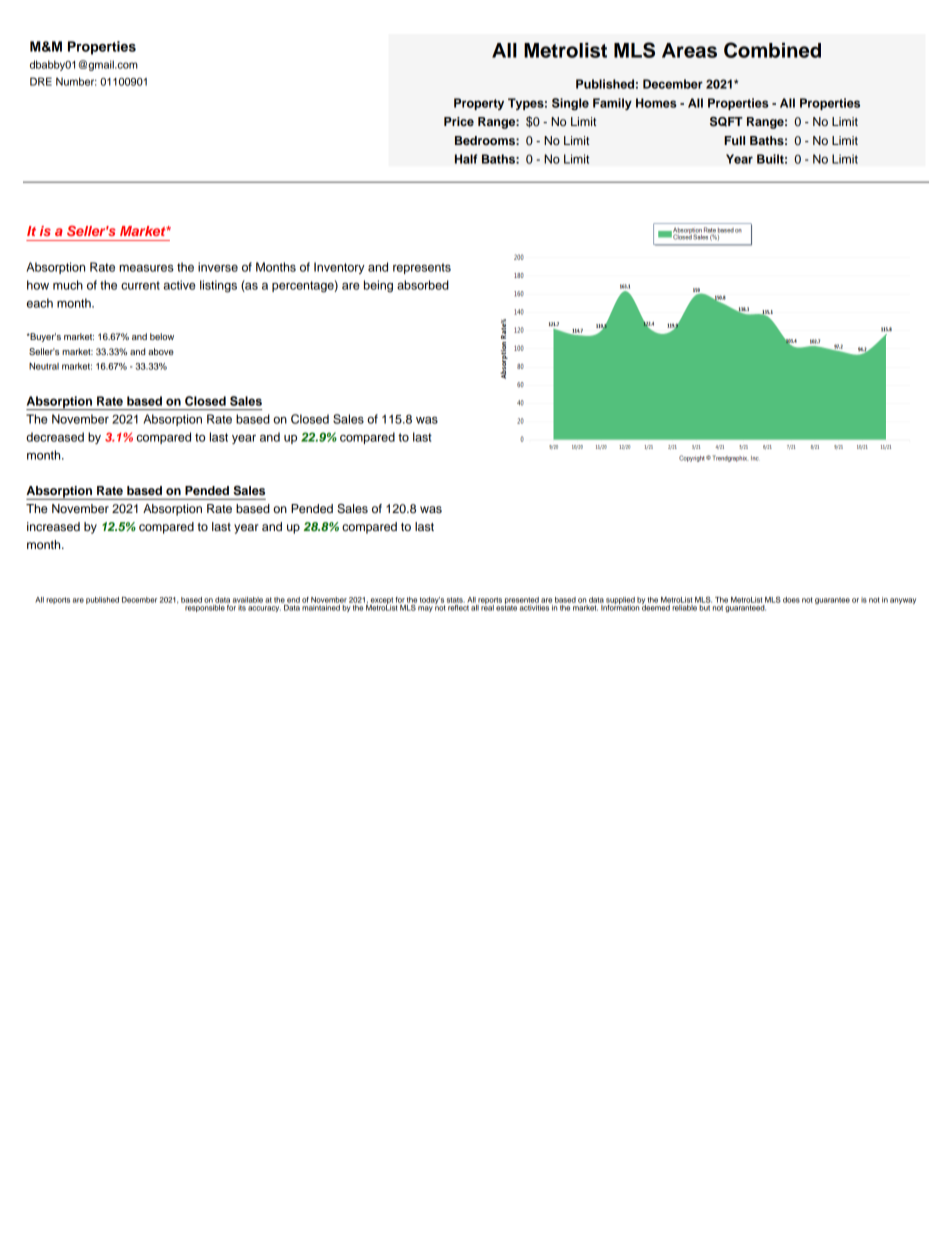  What do you see at coordinates (423, 285) in the screenshot?
I see `absorbed` at bounding box center [423, 285].
